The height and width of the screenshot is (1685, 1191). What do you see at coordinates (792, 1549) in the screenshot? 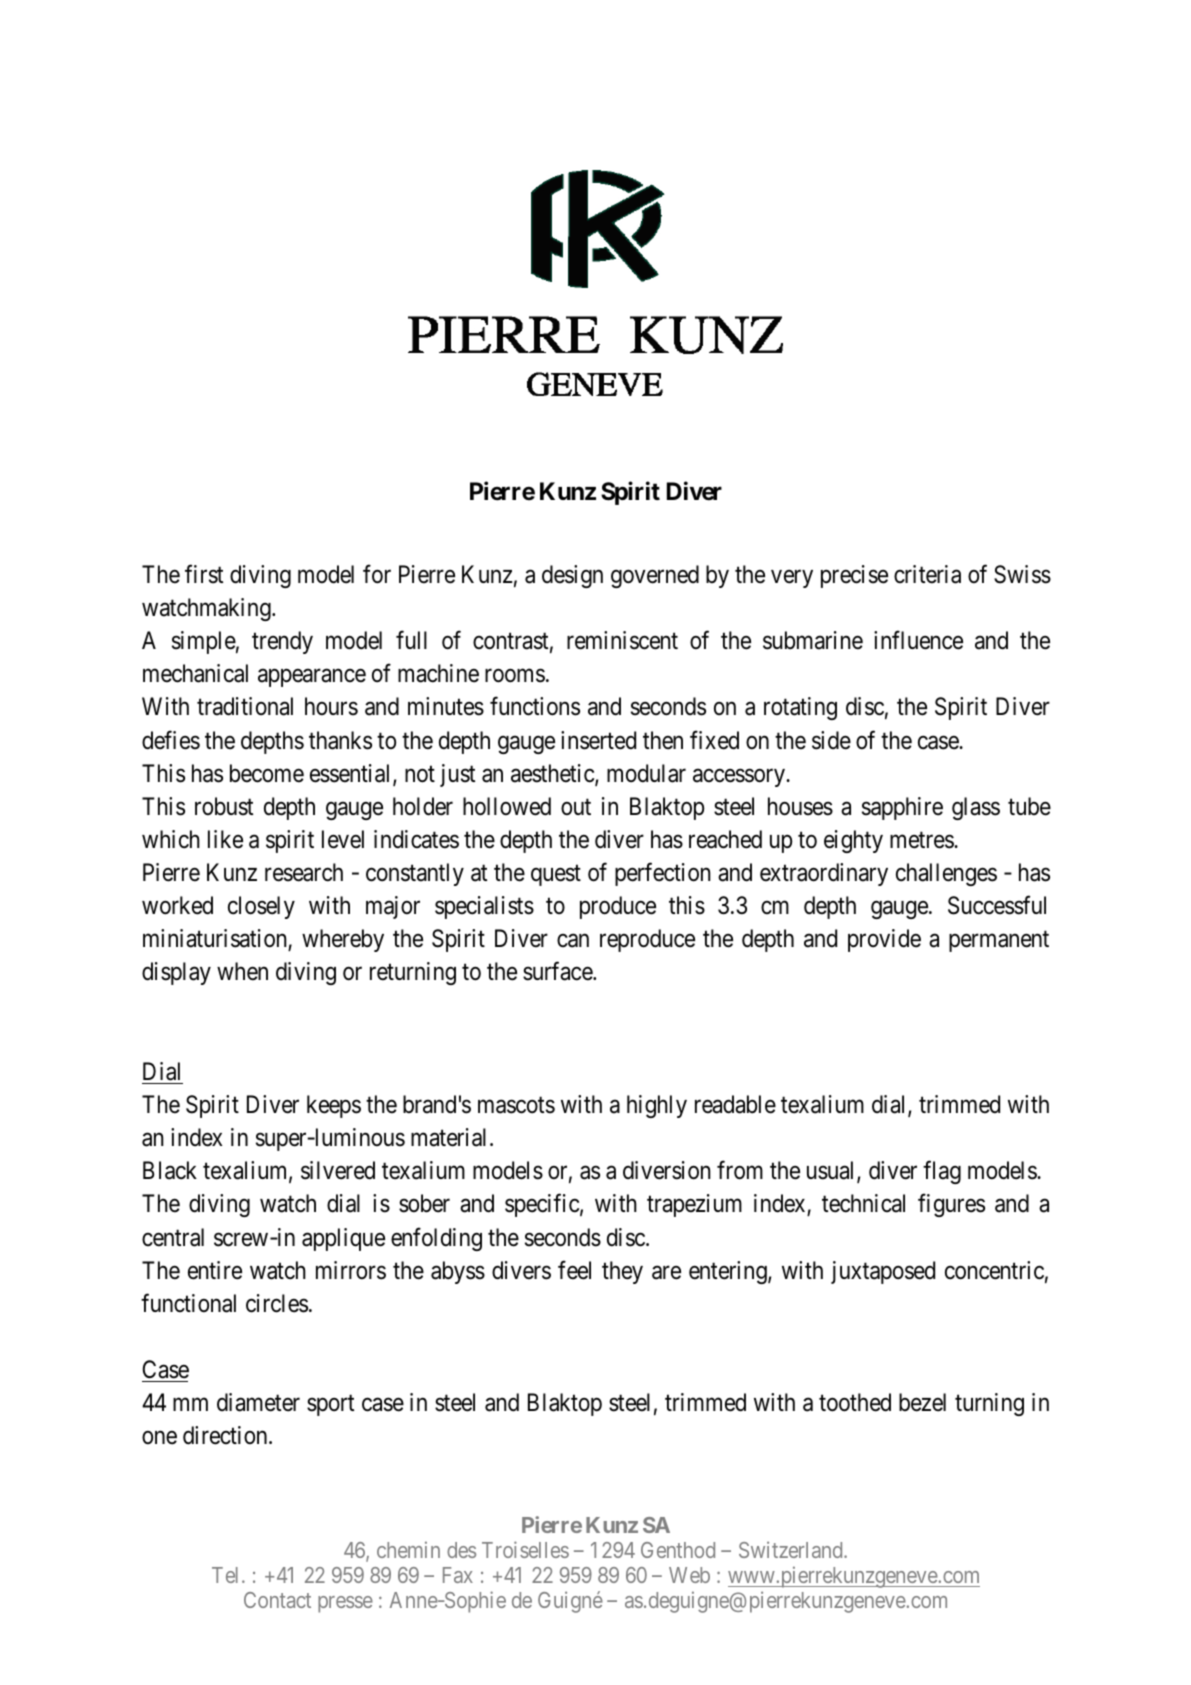
I see `Switzerland` at bounding box center [792, 1549].
